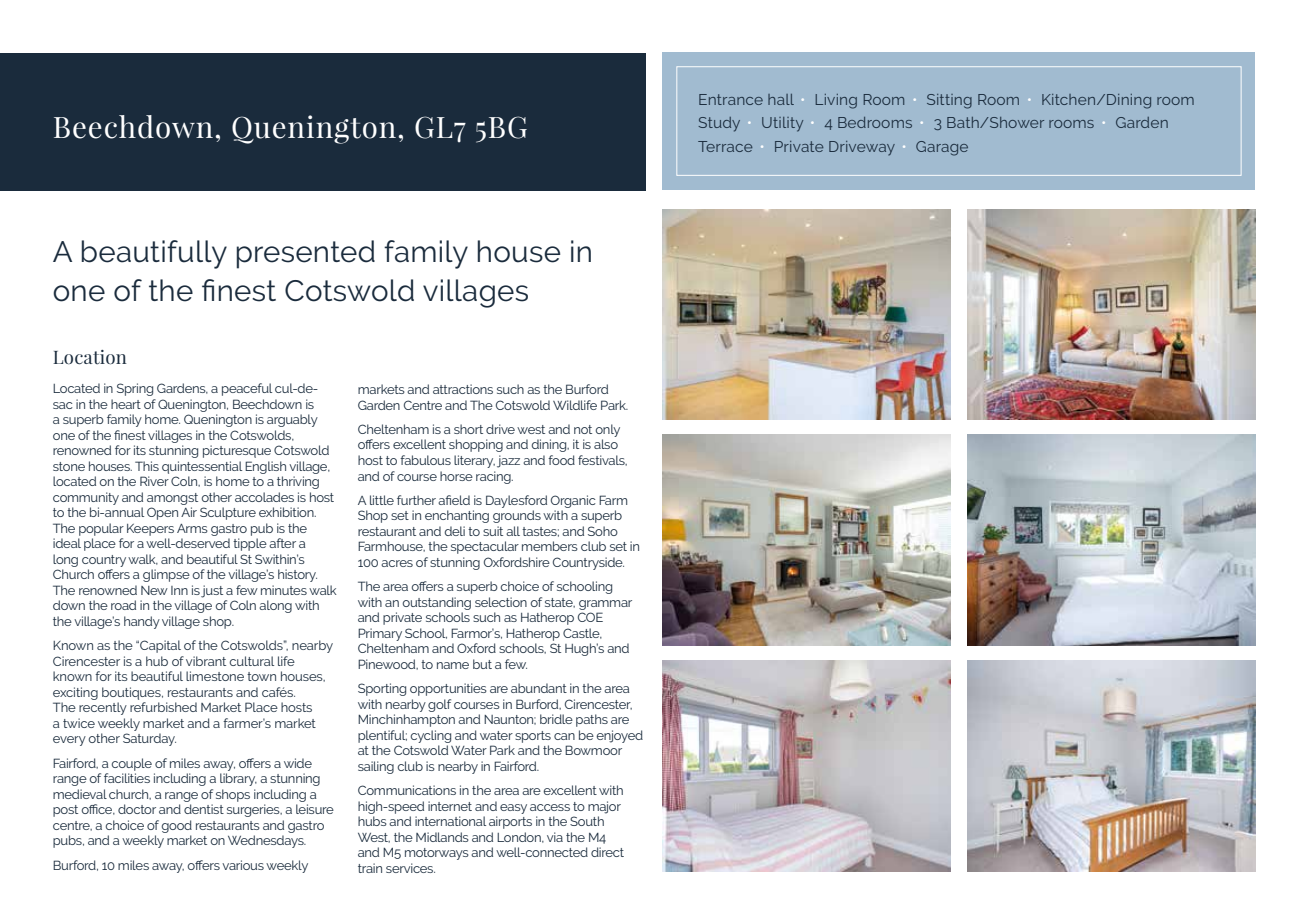  What do you see at coordinates (605, 605) in the screenshot?
I see `grammar` at bounding box center [605, 605].
